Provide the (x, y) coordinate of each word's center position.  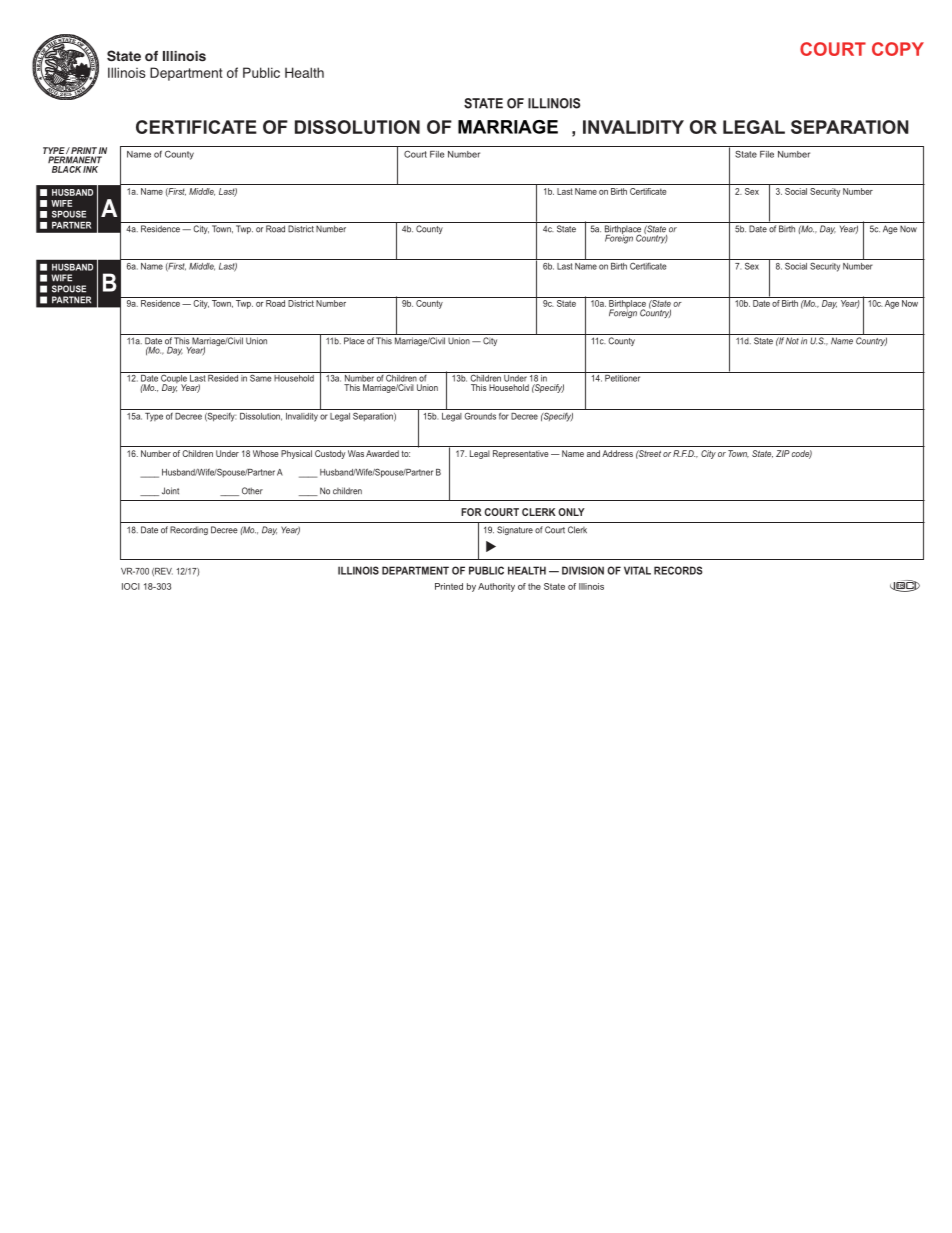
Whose (266, 453)
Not (792, 341)
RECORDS (678, 570)
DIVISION (583, 570)
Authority (496, 587)
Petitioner (623, 377)
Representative (521, 454)
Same (261, 377)
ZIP (783, 453)
